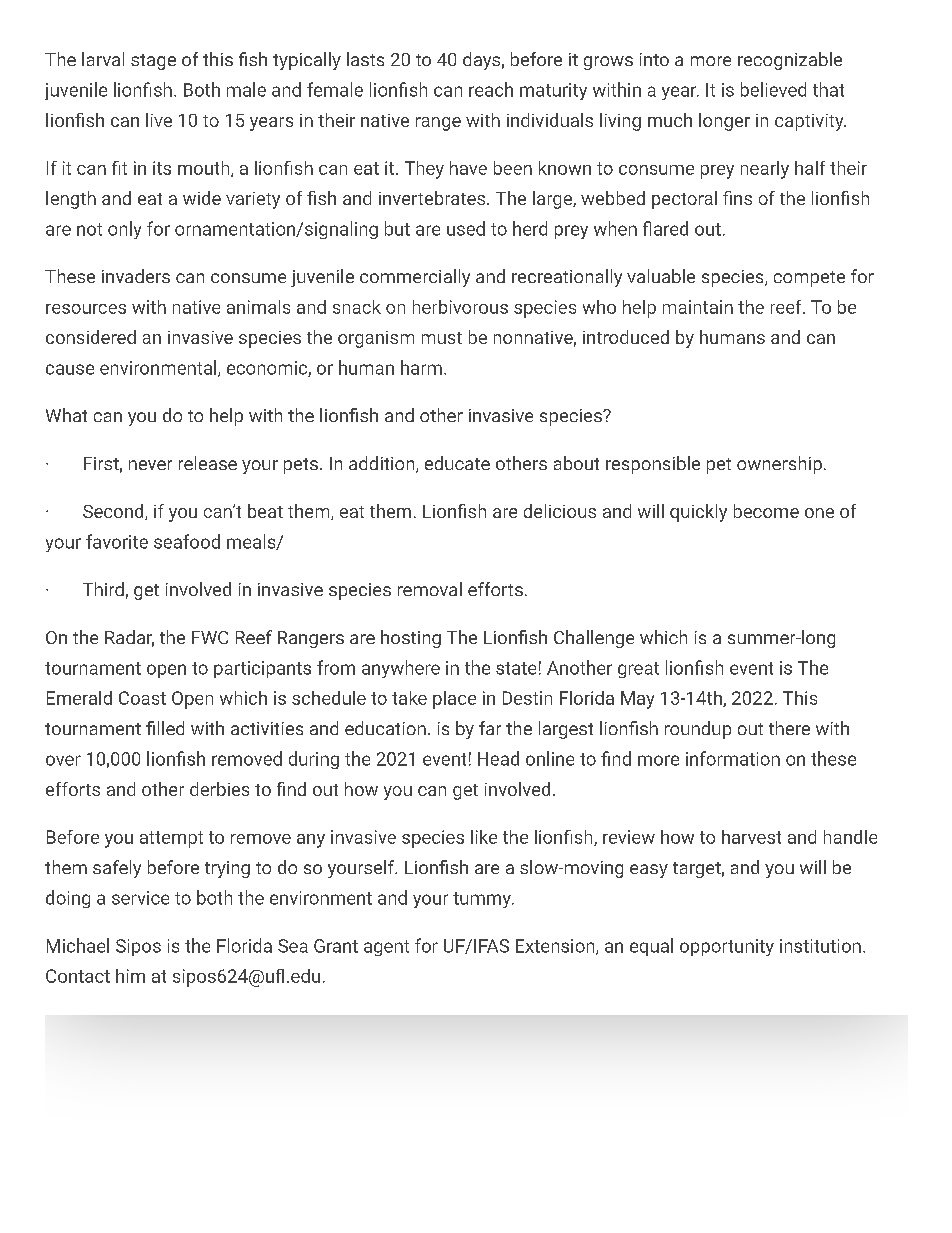  What do you see at coordinates (153, 62) in the screenshot?
I see `stage` at bounding box center [153, 62].
